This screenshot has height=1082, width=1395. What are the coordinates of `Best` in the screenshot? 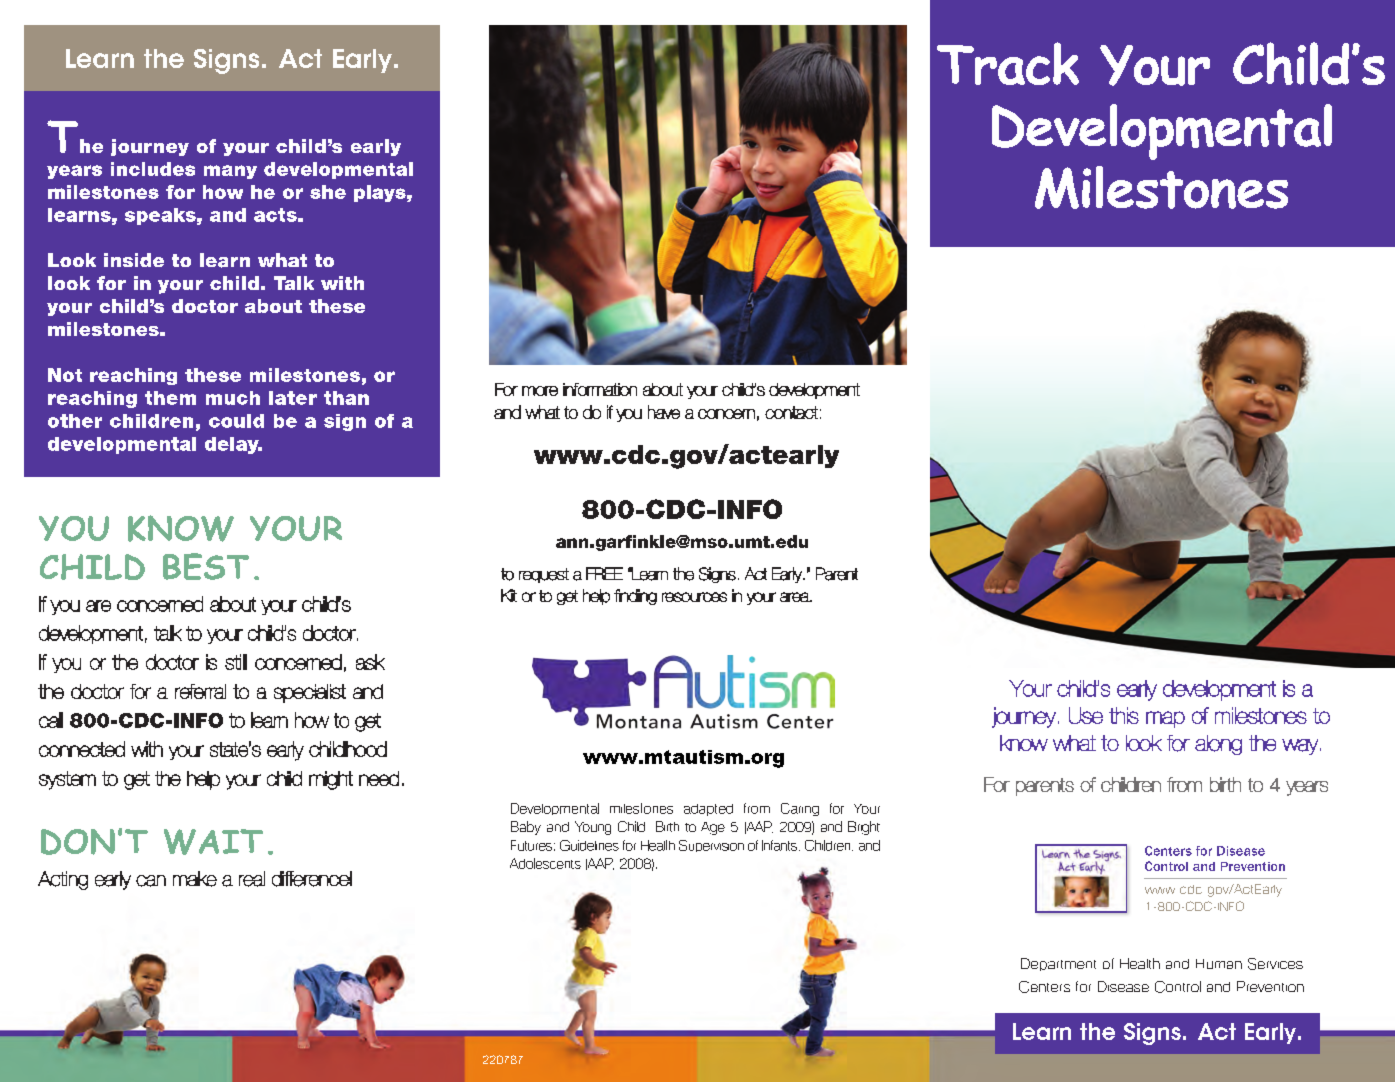 It's located at (206, 566).
